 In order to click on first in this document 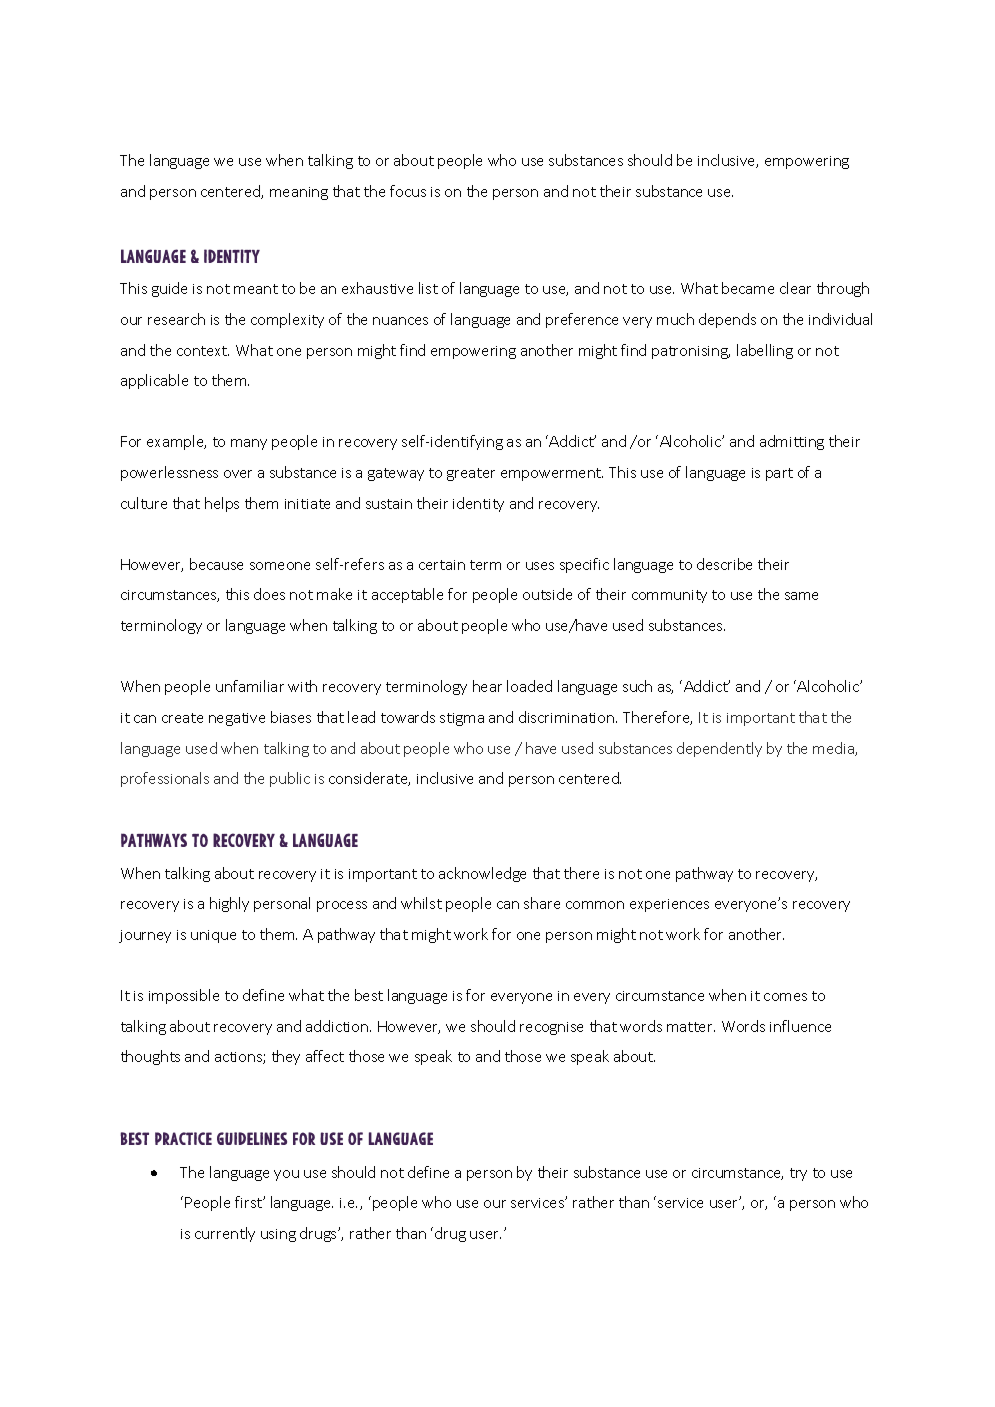, I will do `click(249, 1202)`.
